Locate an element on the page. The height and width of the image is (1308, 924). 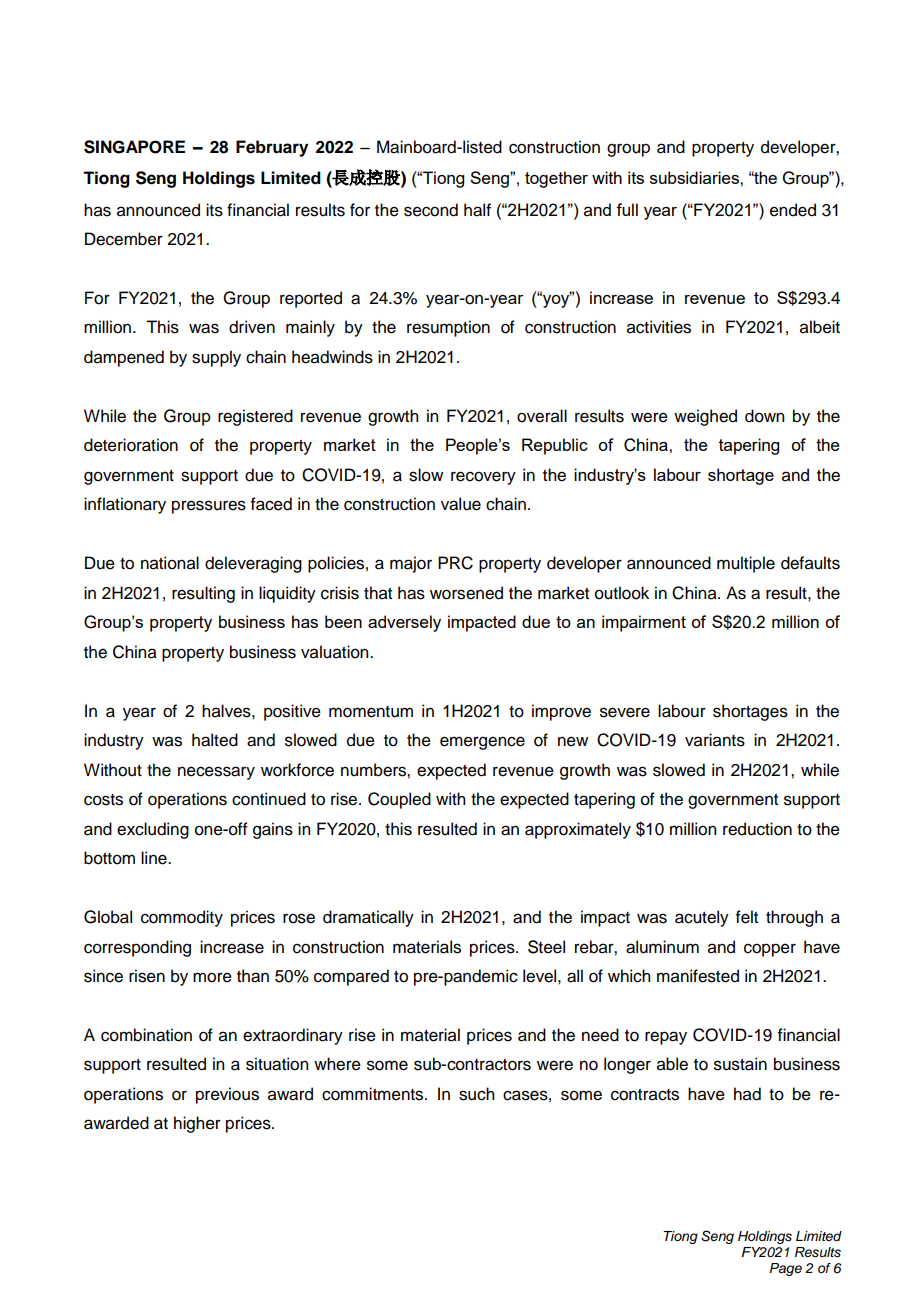
SINGAPORE is located at coordinates (134, 147).
